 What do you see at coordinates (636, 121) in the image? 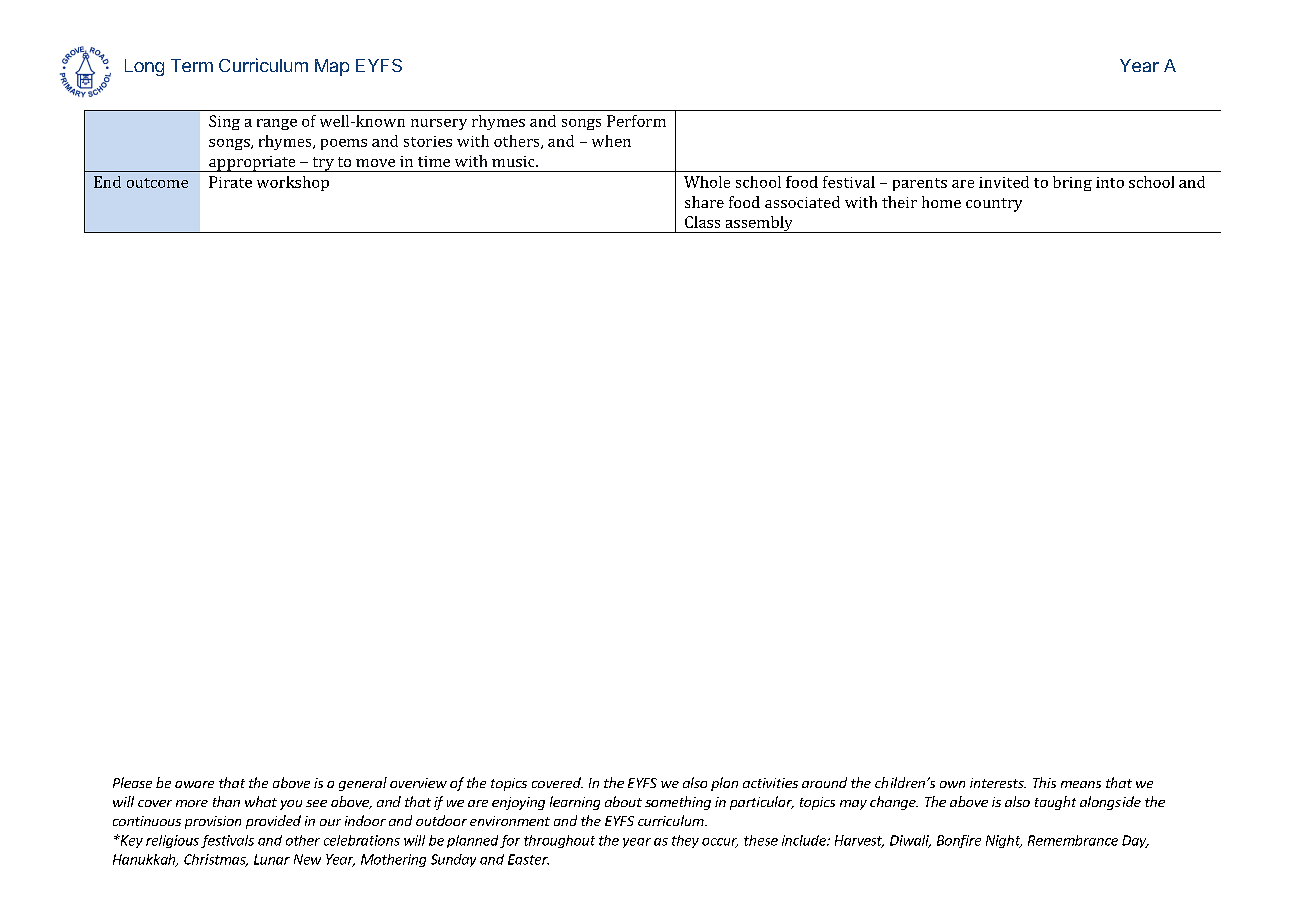
I see `Perform` at bounding box center [636, 121].
